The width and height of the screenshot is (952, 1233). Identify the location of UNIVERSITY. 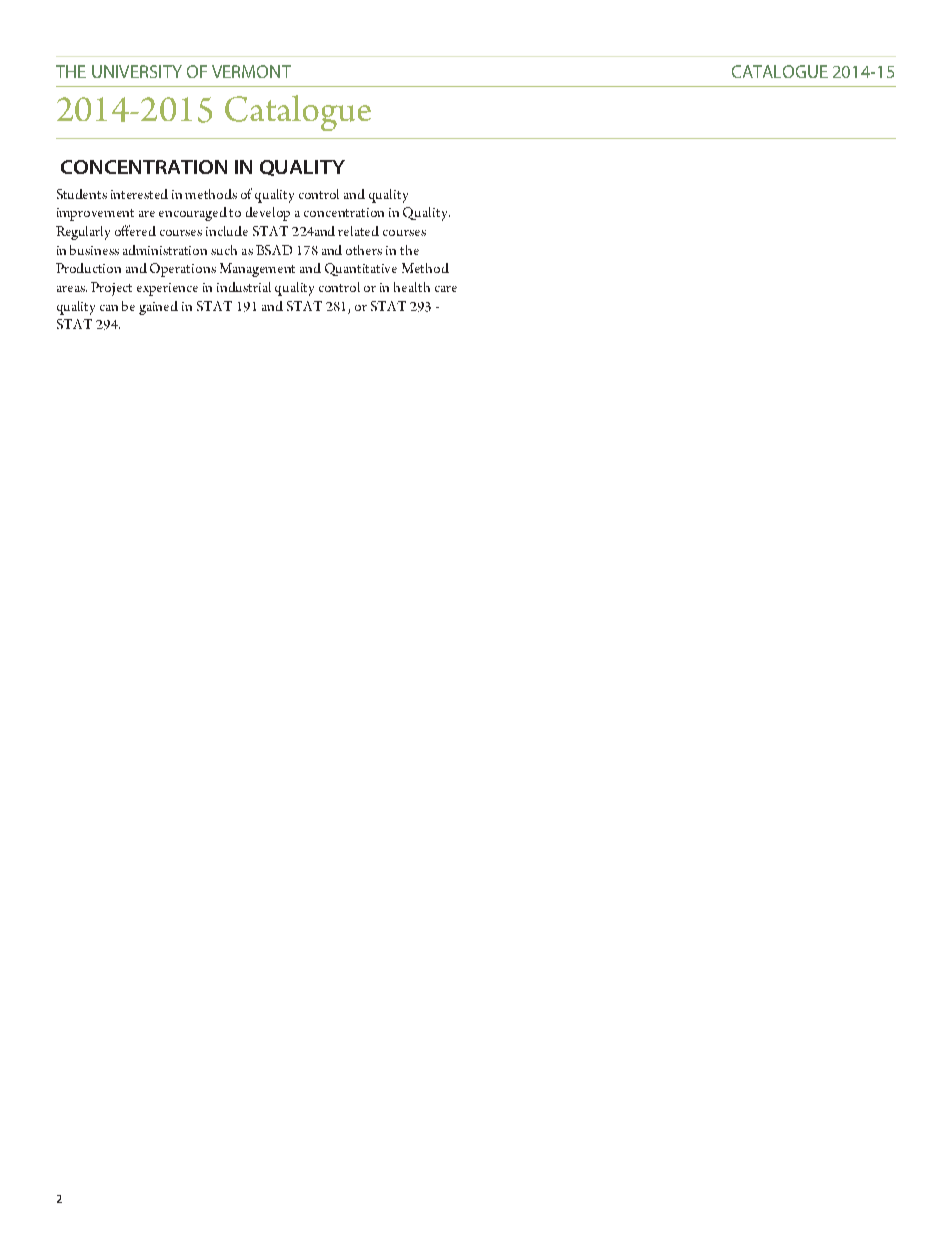
(137, 71).
